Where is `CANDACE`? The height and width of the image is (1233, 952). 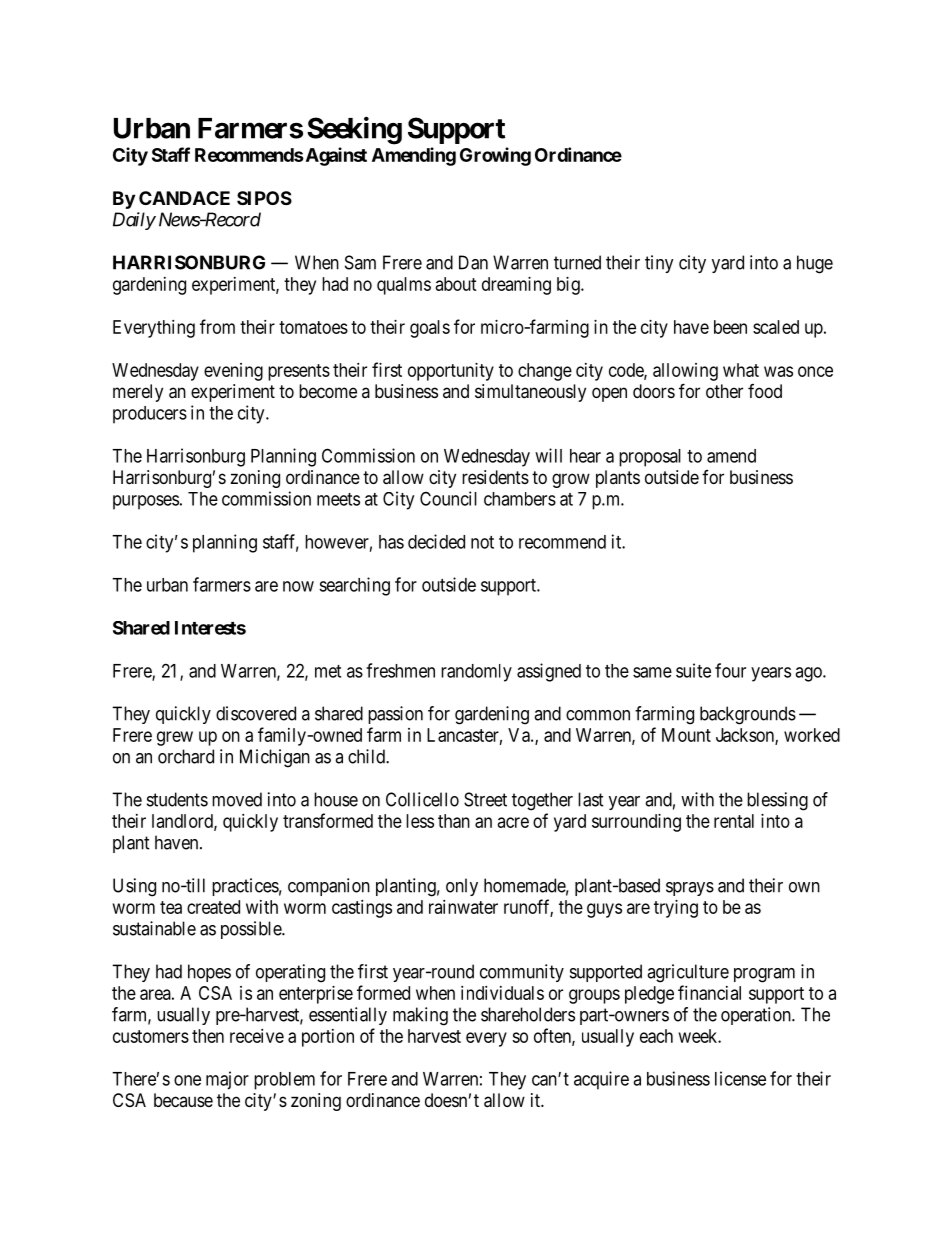
CANDACE is located at coordinates (184, 198).
